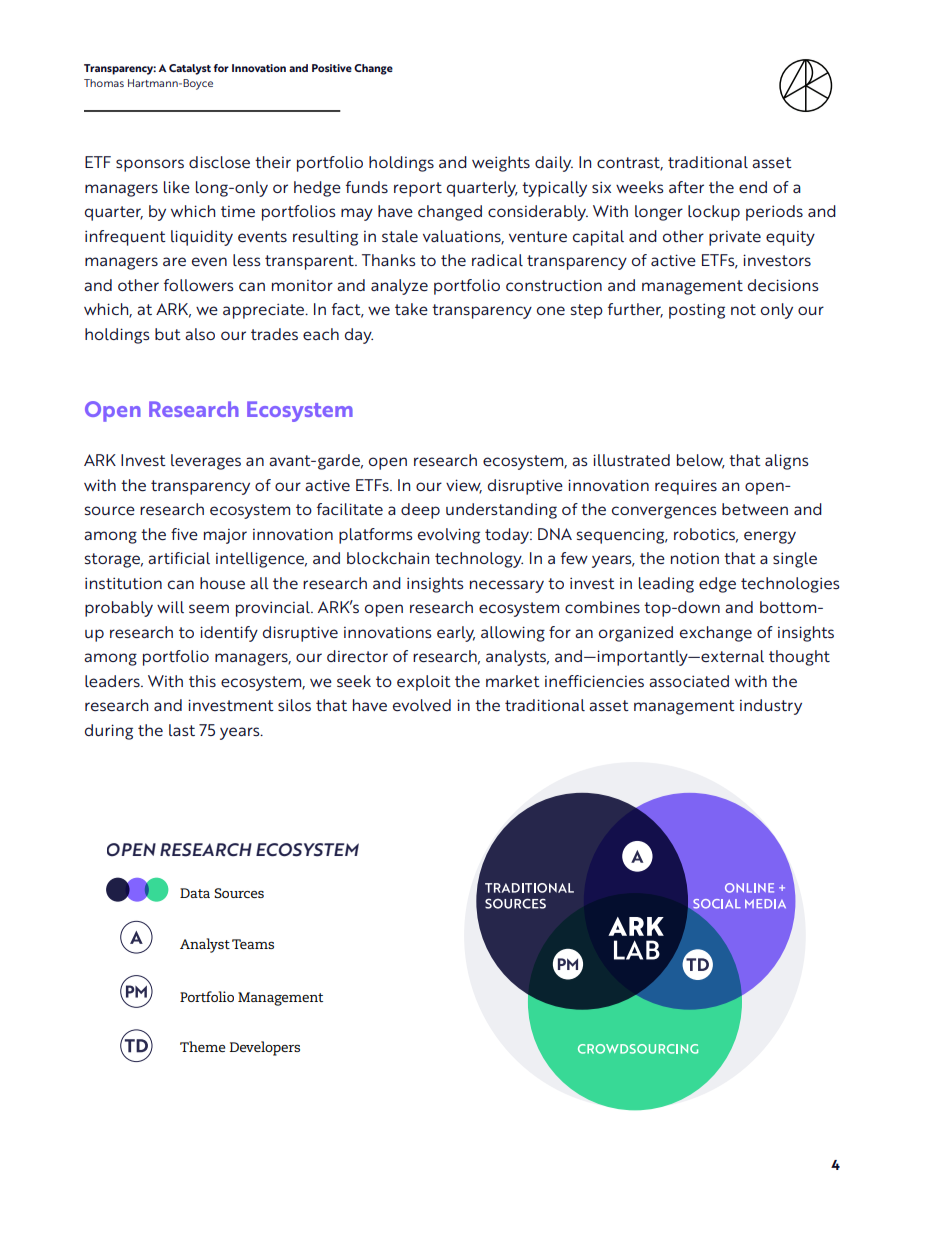  Describe the element at coordinates (686, 187) in the page. I see `after` at that location.
